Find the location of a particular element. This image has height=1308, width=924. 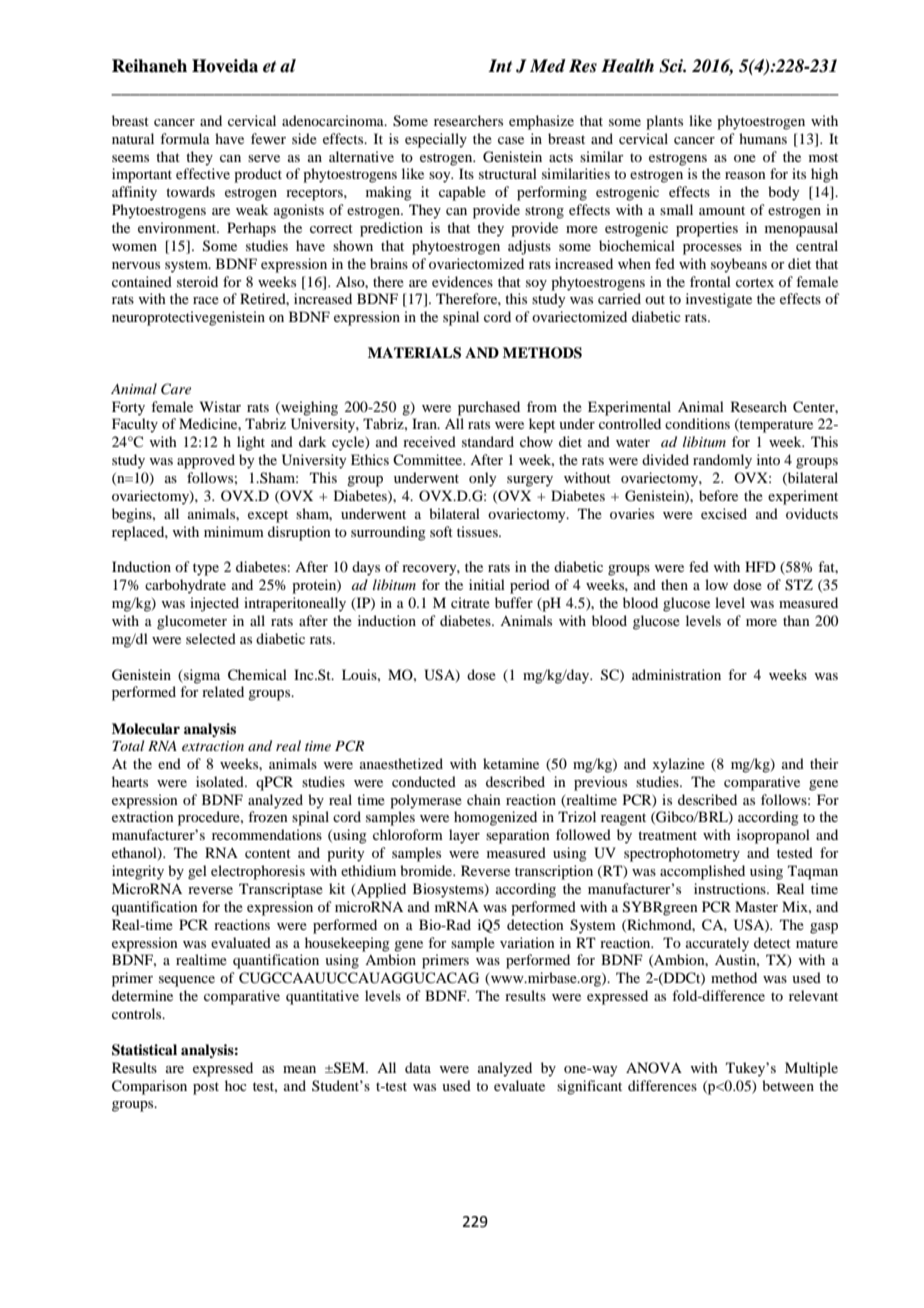

type is located at coordinates (206, 569).
